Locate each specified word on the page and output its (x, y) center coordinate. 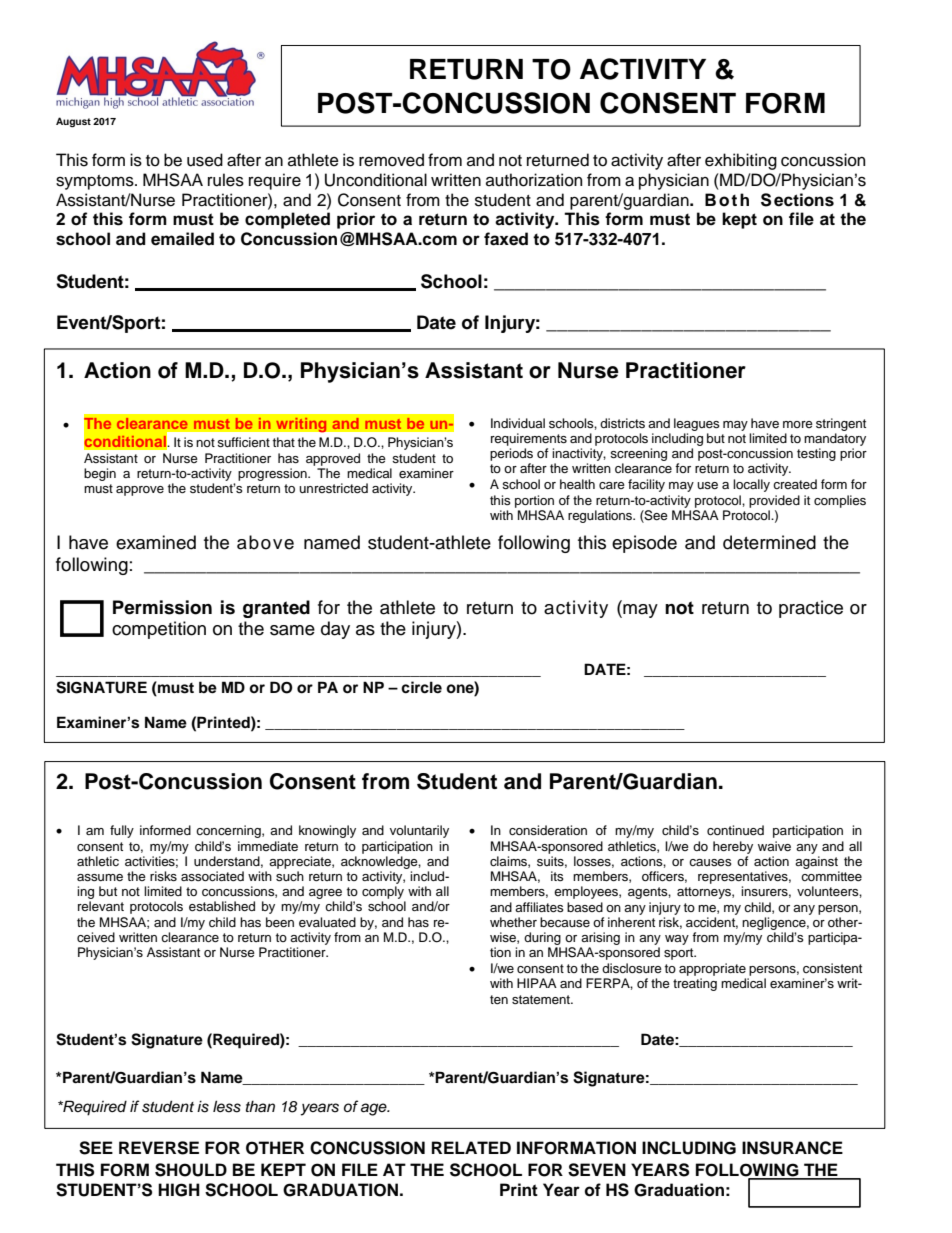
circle (421, 687)
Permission (162, 607)
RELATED (471, 1147)
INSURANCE (792, 1148)
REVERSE (159, 1148)
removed (391, 160)
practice (811, 609)
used (205, 160)
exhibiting (741, 161)
